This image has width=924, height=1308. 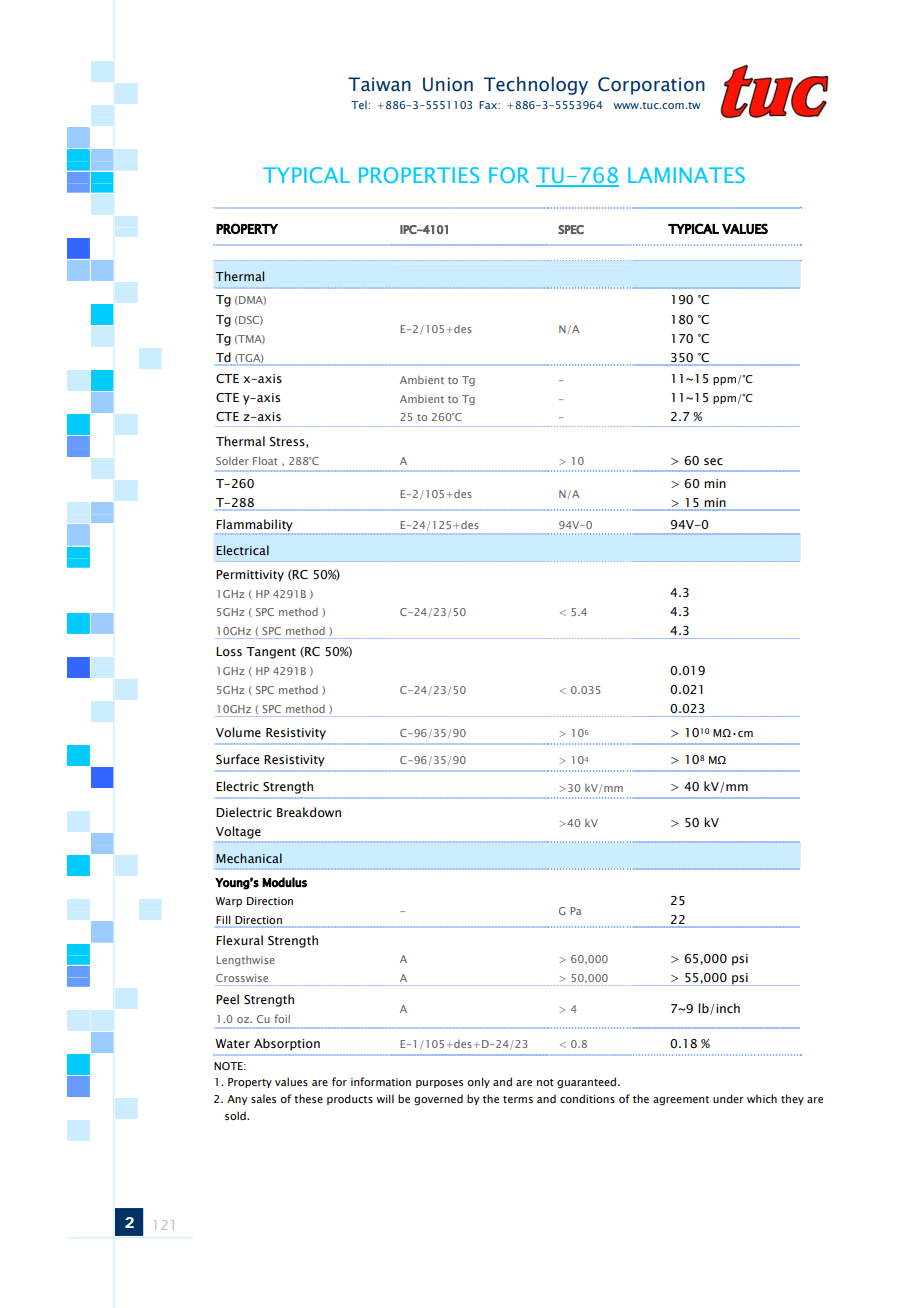 What do you see at coordinates (728, 1098) in the image?
I see `under` at bounding box center [728, 1098].
